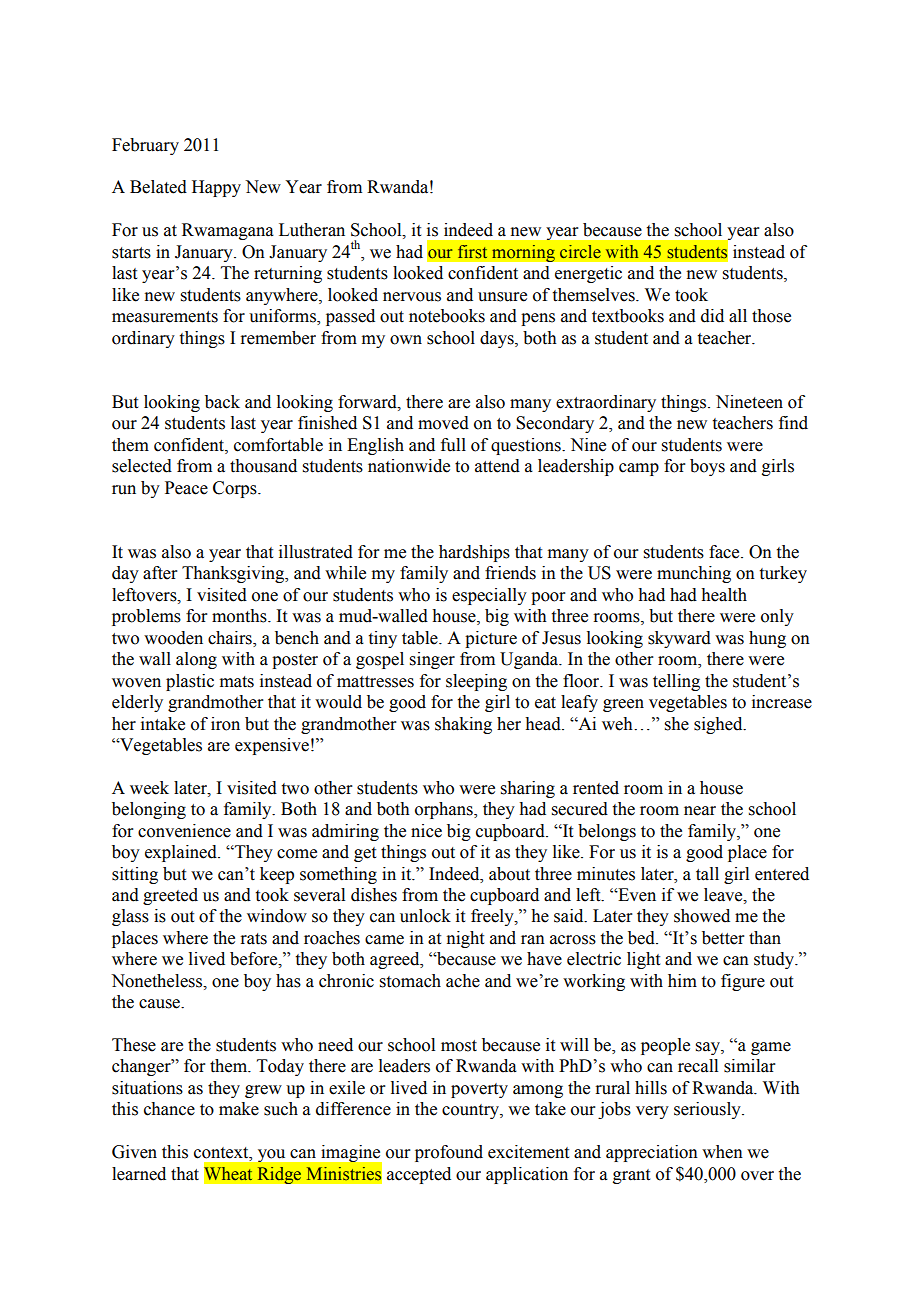 The width and height of the document is (924, 1308). Describe the element at coordinates (432, 660) in the document. I see `singer` at that location.
